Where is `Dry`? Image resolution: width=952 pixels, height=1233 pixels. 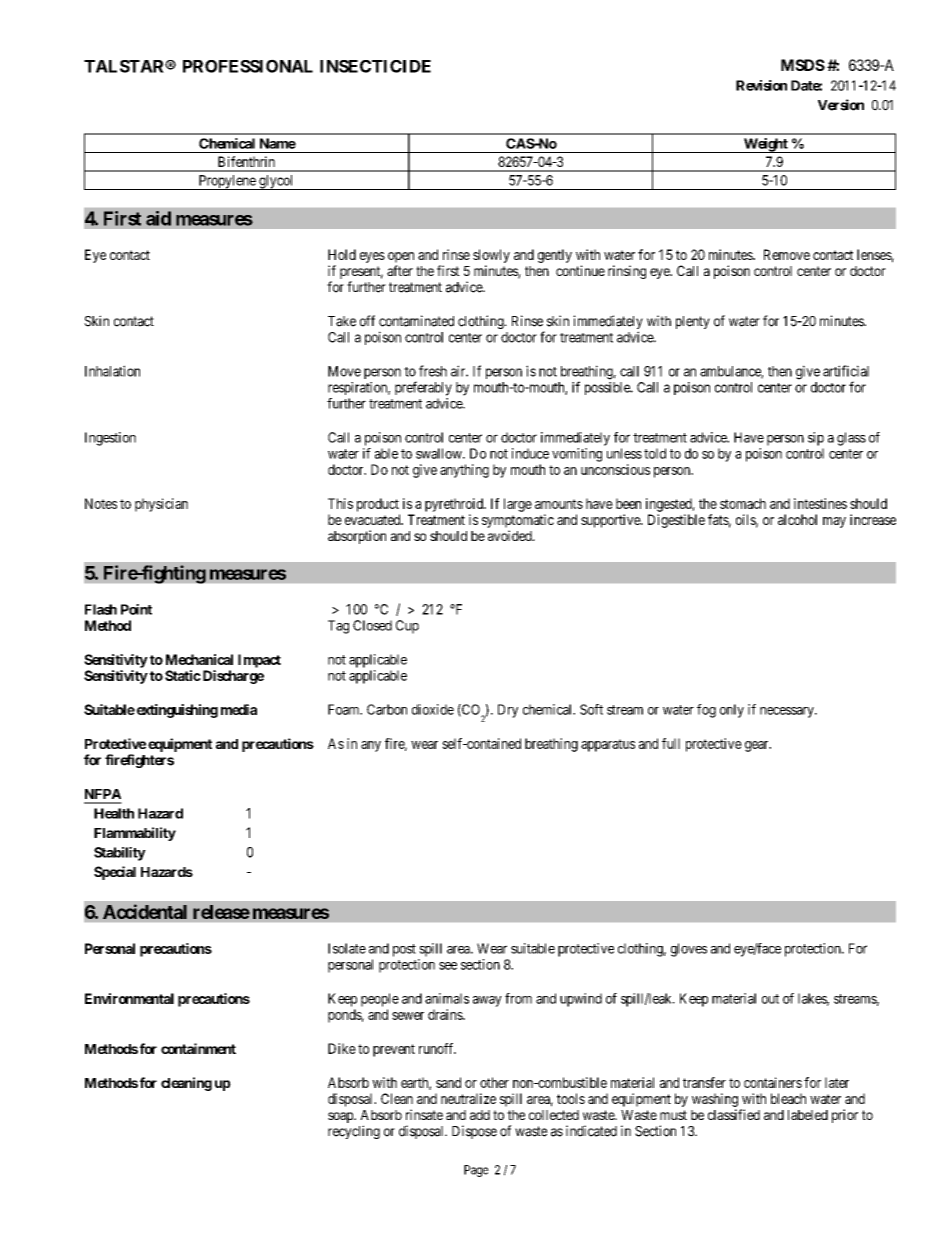 Dry is located at coordinates (508, 711).
